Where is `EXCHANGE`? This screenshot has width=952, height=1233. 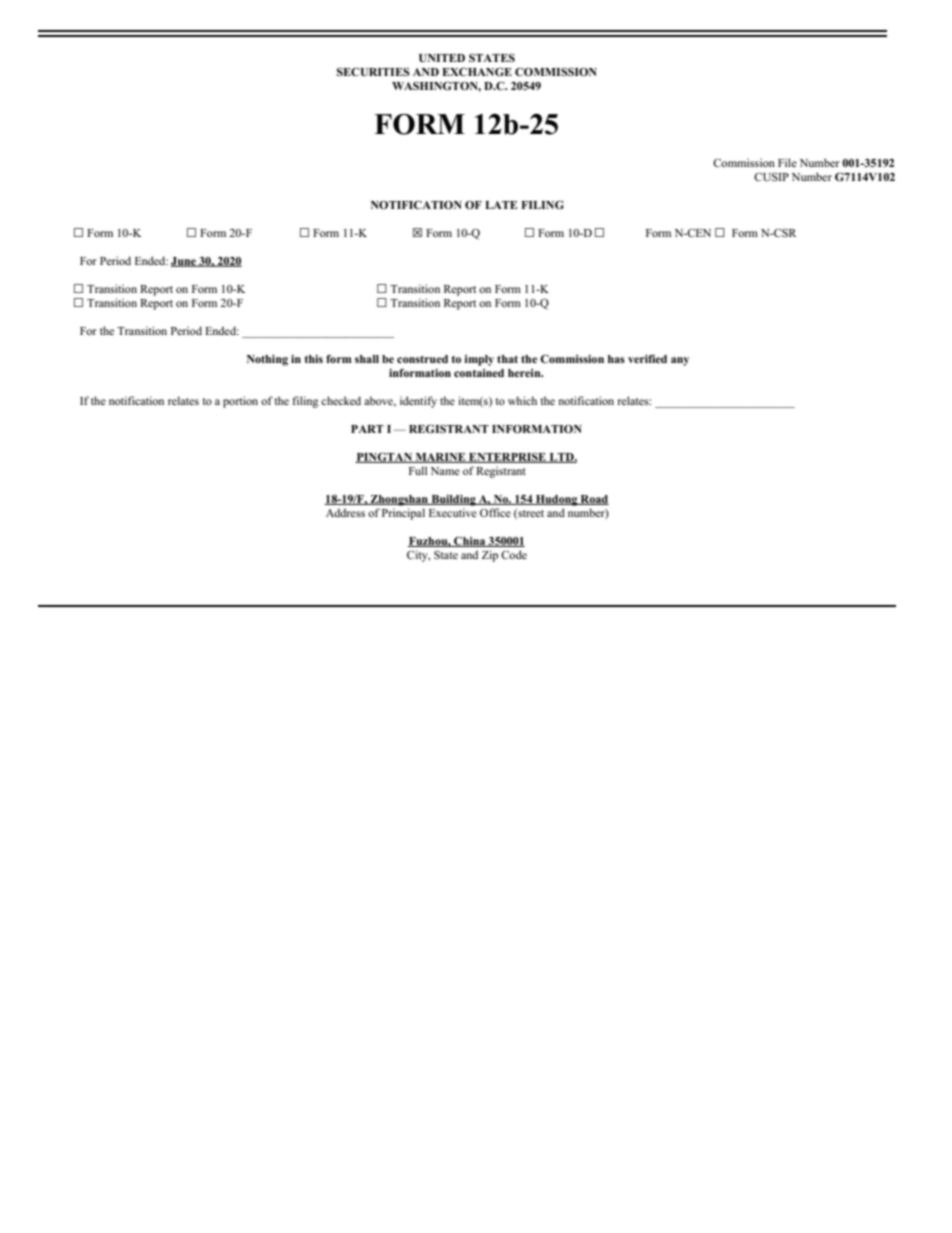 EXCHANGE is located at coordinates (477, 71).
